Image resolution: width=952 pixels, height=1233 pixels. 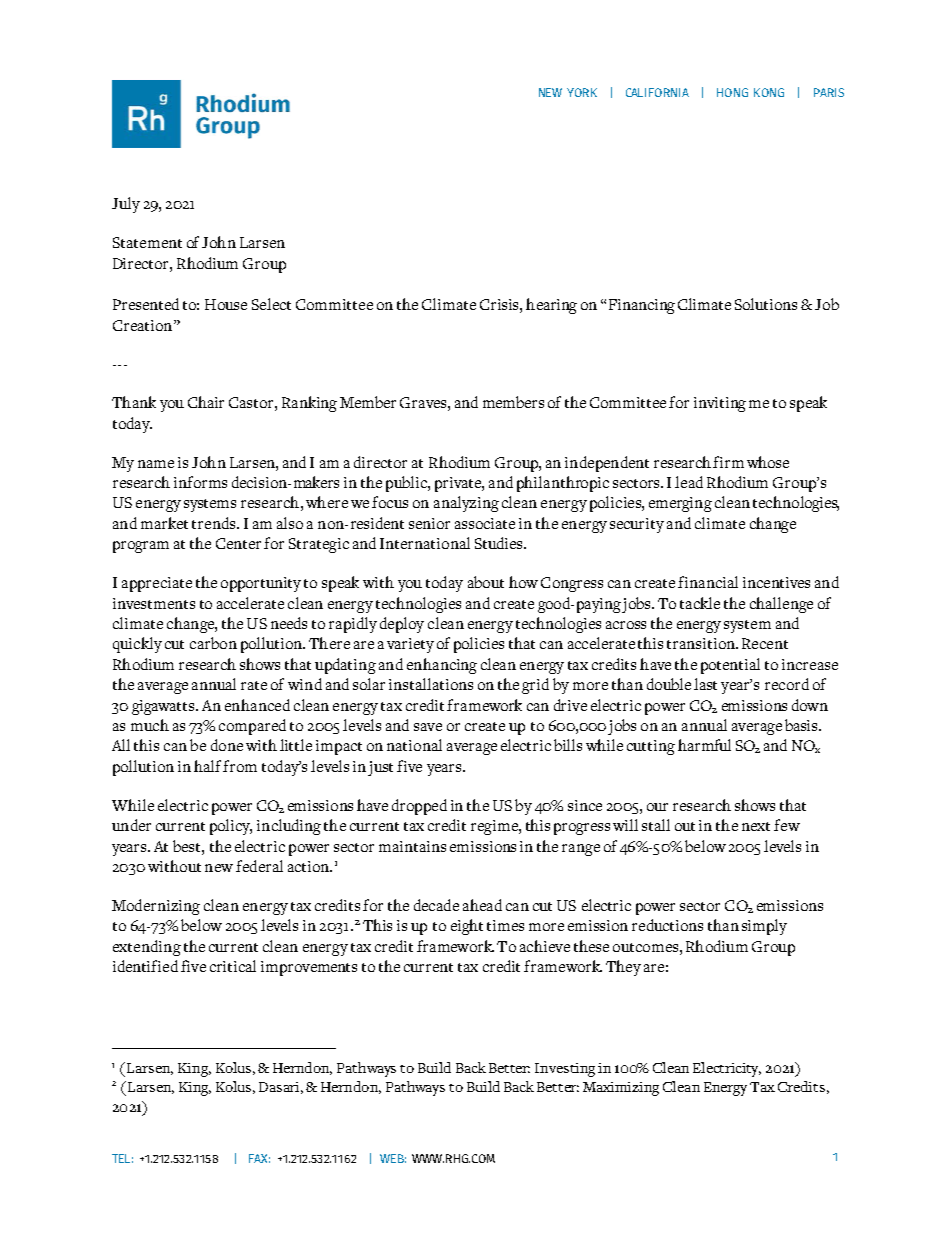 What do you see at coordinates (486, 582) in the page?
I see `about` at bounding box center [486, 582].
